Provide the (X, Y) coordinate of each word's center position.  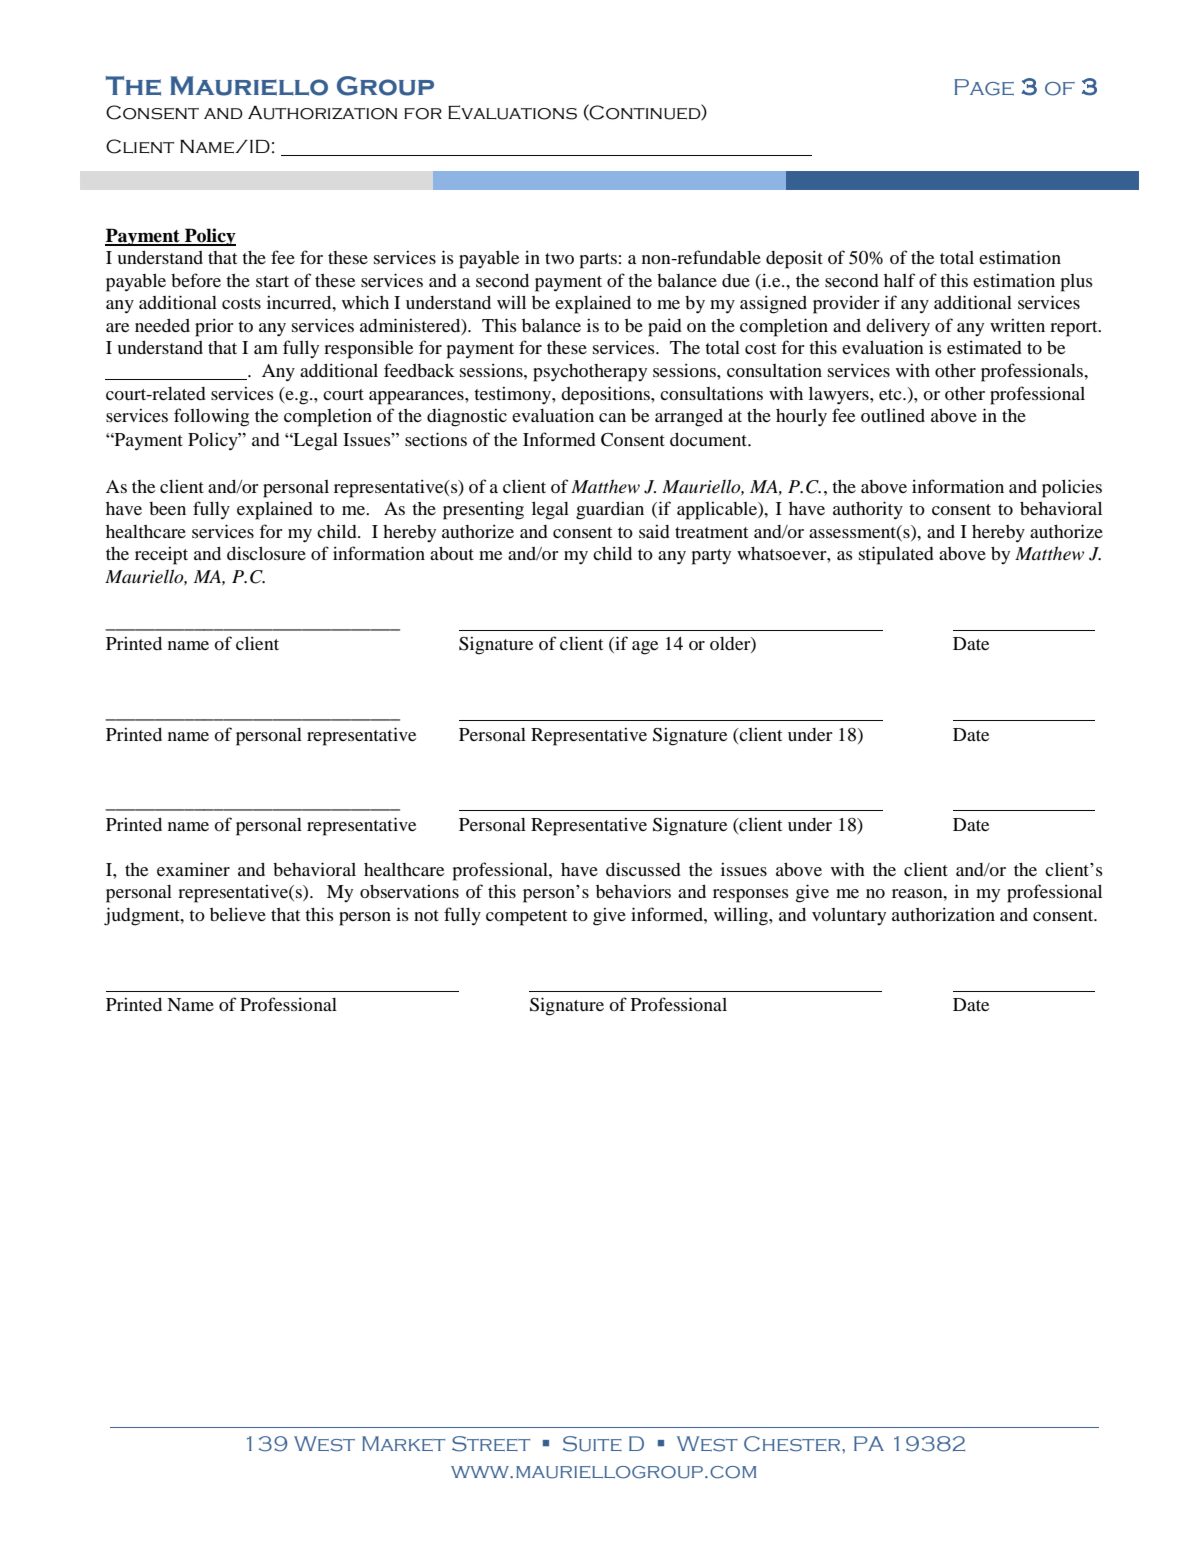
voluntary (849, 916)
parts (598, 261)
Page (984, 87)
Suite (592, 1444)
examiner (193, 869)
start (272, 281)
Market (403, 1443)
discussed (643, 869)
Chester (793, 1444)
